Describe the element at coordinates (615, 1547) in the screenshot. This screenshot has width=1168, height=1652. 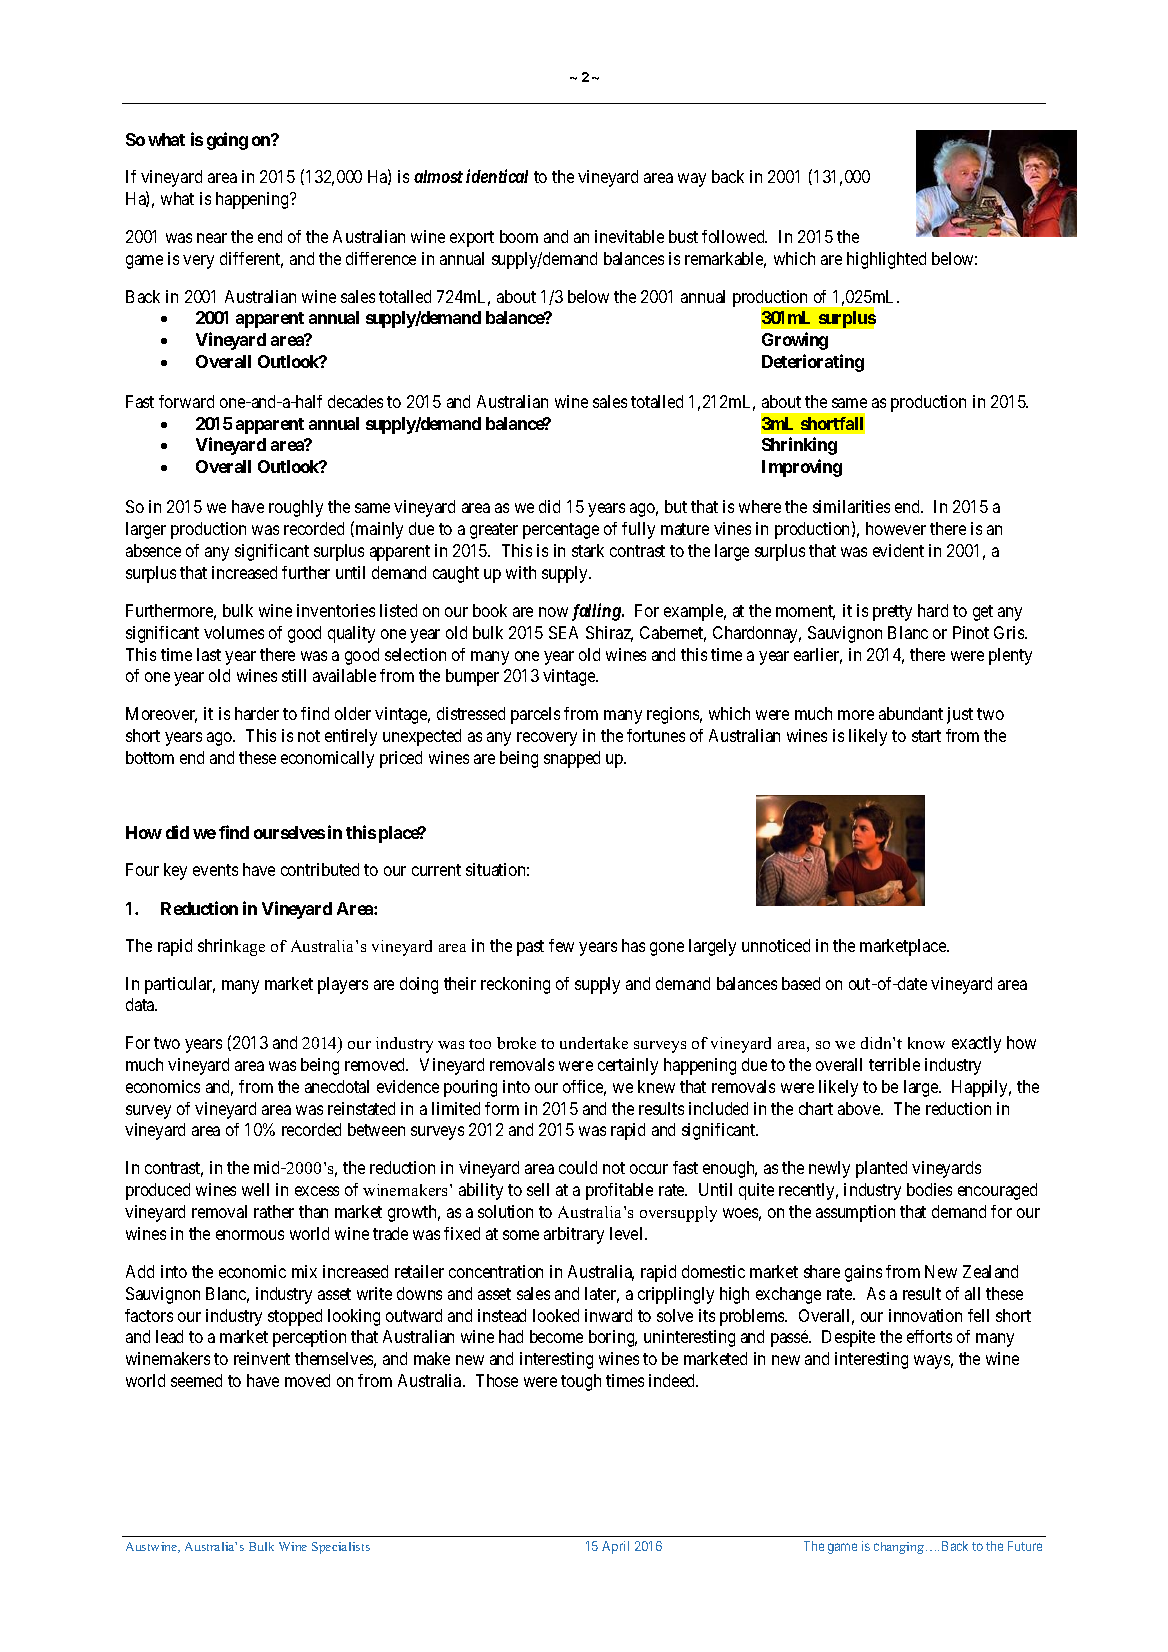
I see `April` at that location.
